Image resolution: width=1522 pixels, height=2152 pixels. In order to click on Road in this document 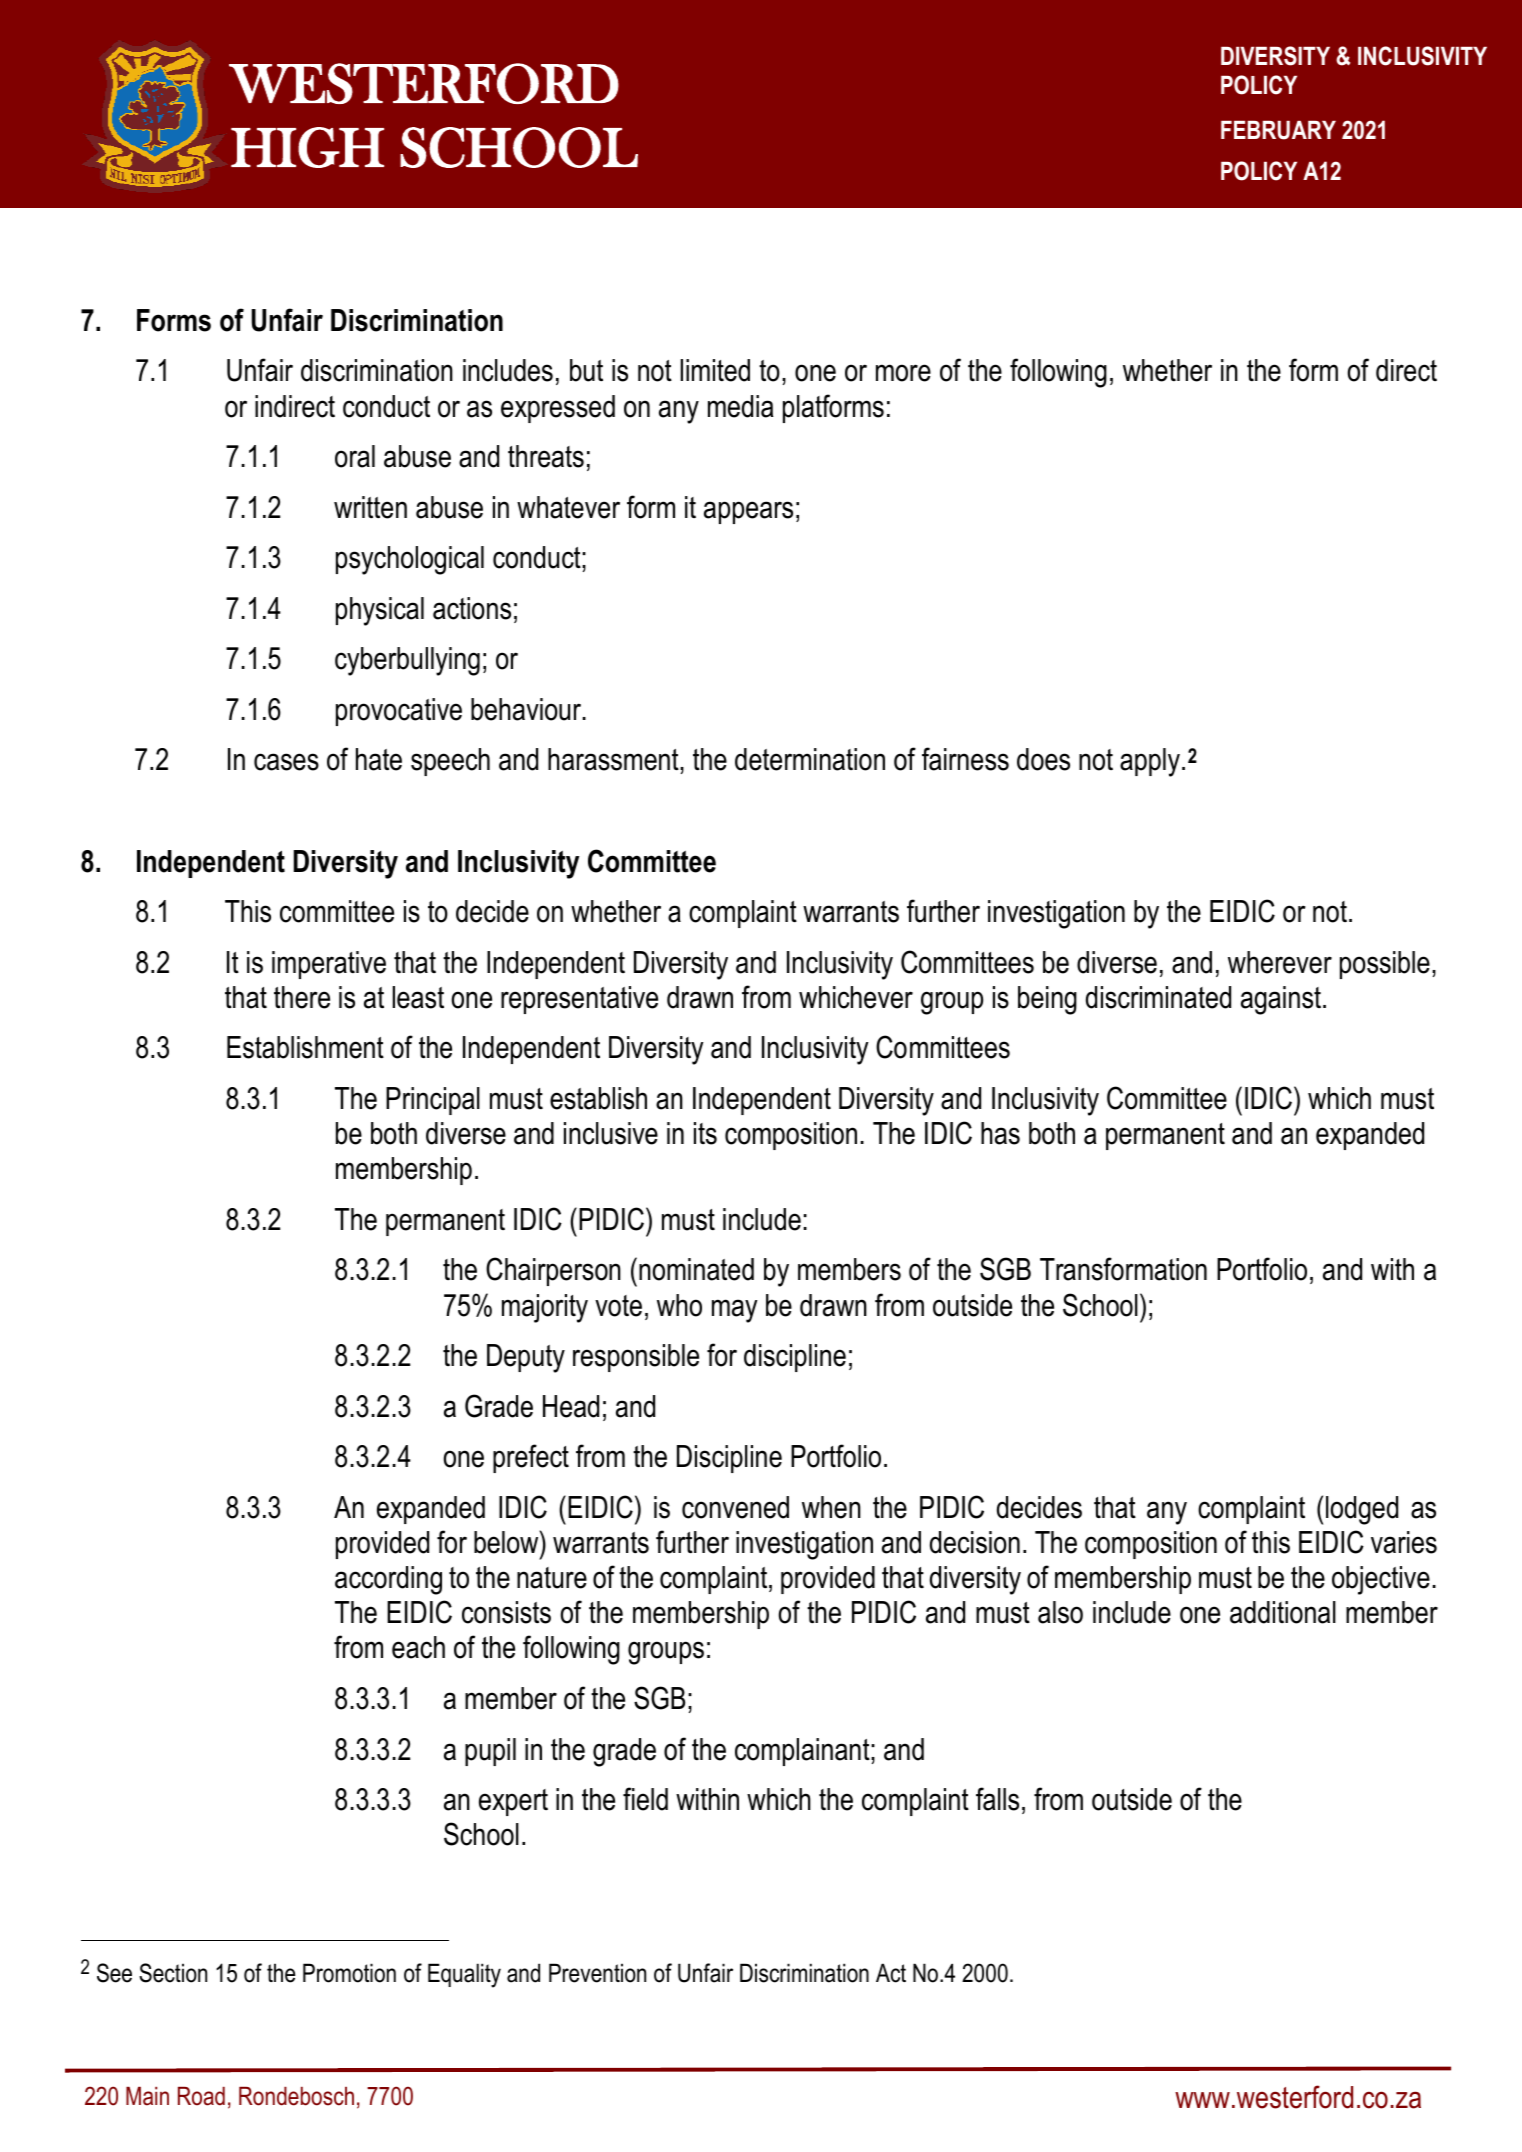, I will do `click(201, 2096)`.
